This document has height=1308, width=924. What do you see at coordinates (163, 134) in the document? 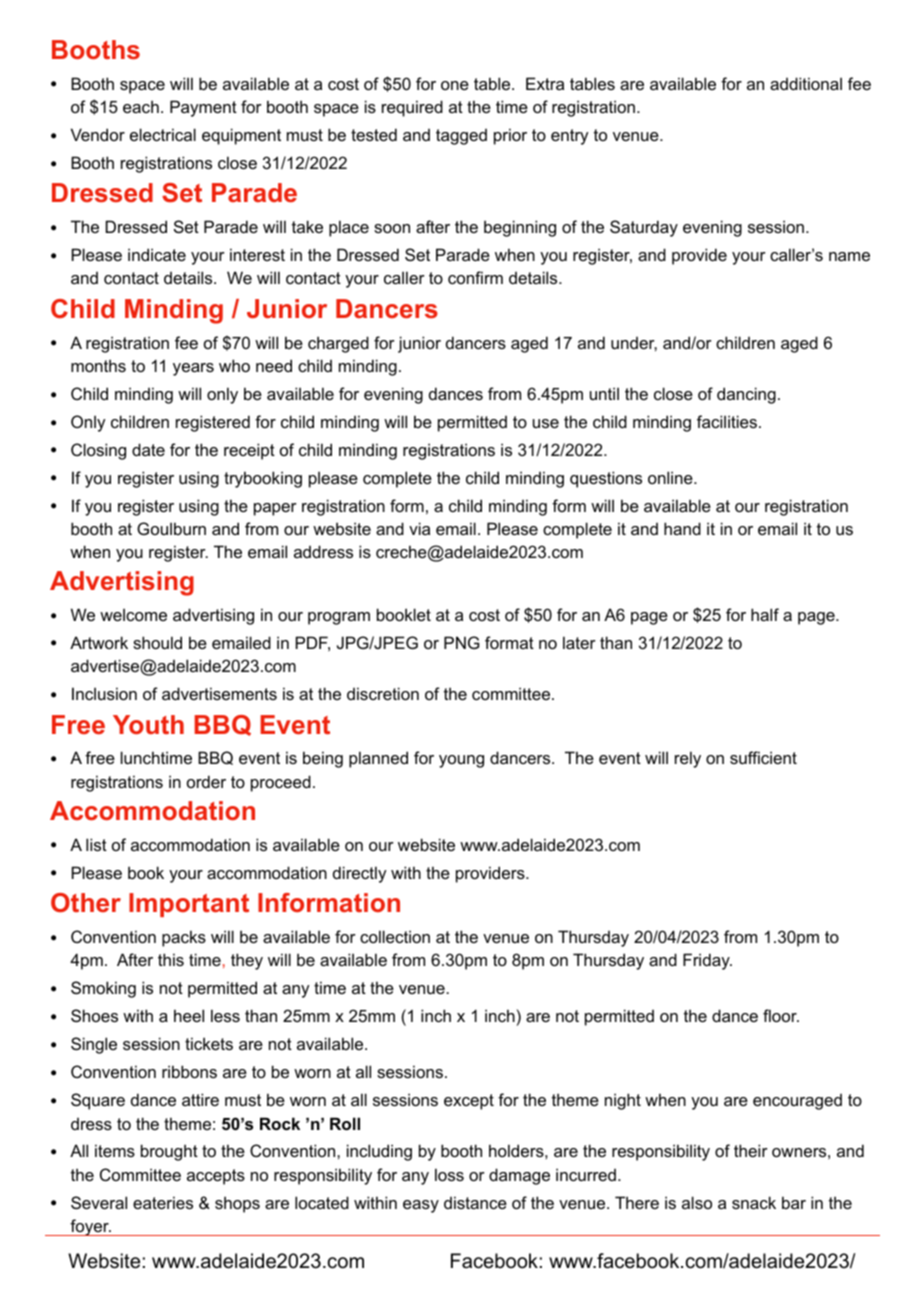
I see `electrical` at bounding box center [163, 134].
